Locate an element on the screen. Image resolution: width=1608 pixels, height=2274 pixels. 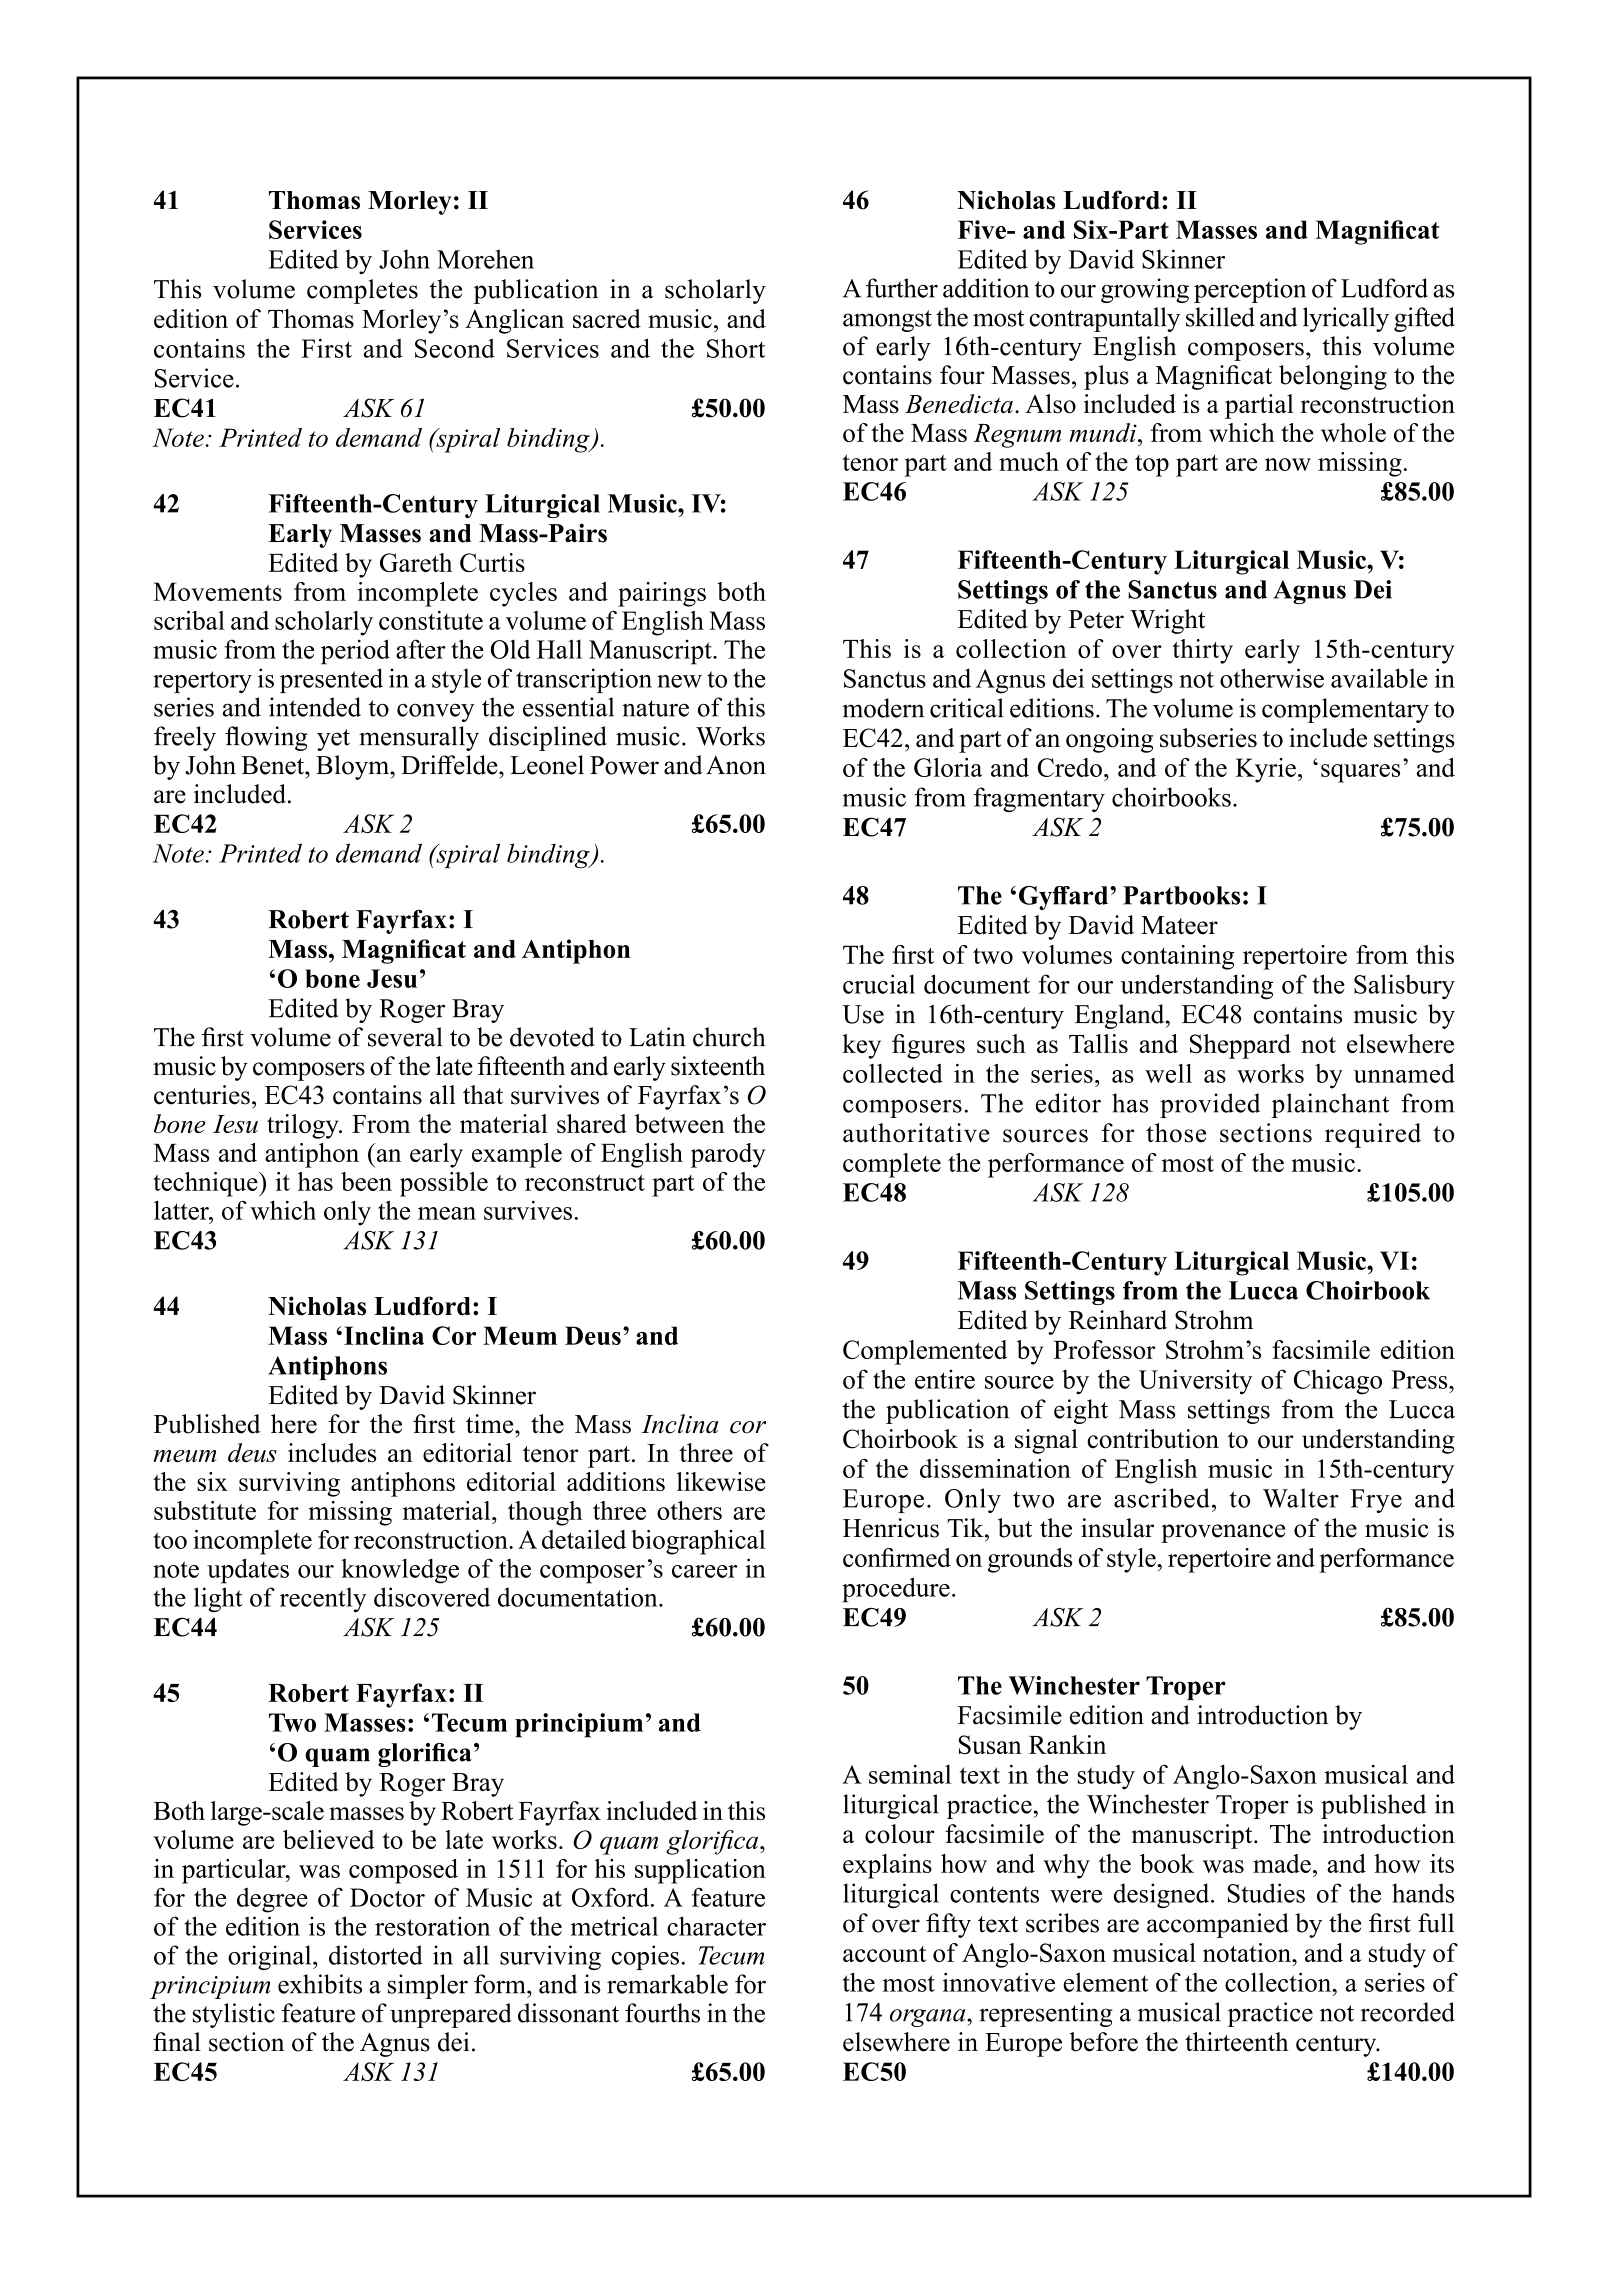
exhibits is located at coordinates (320, 1984).
